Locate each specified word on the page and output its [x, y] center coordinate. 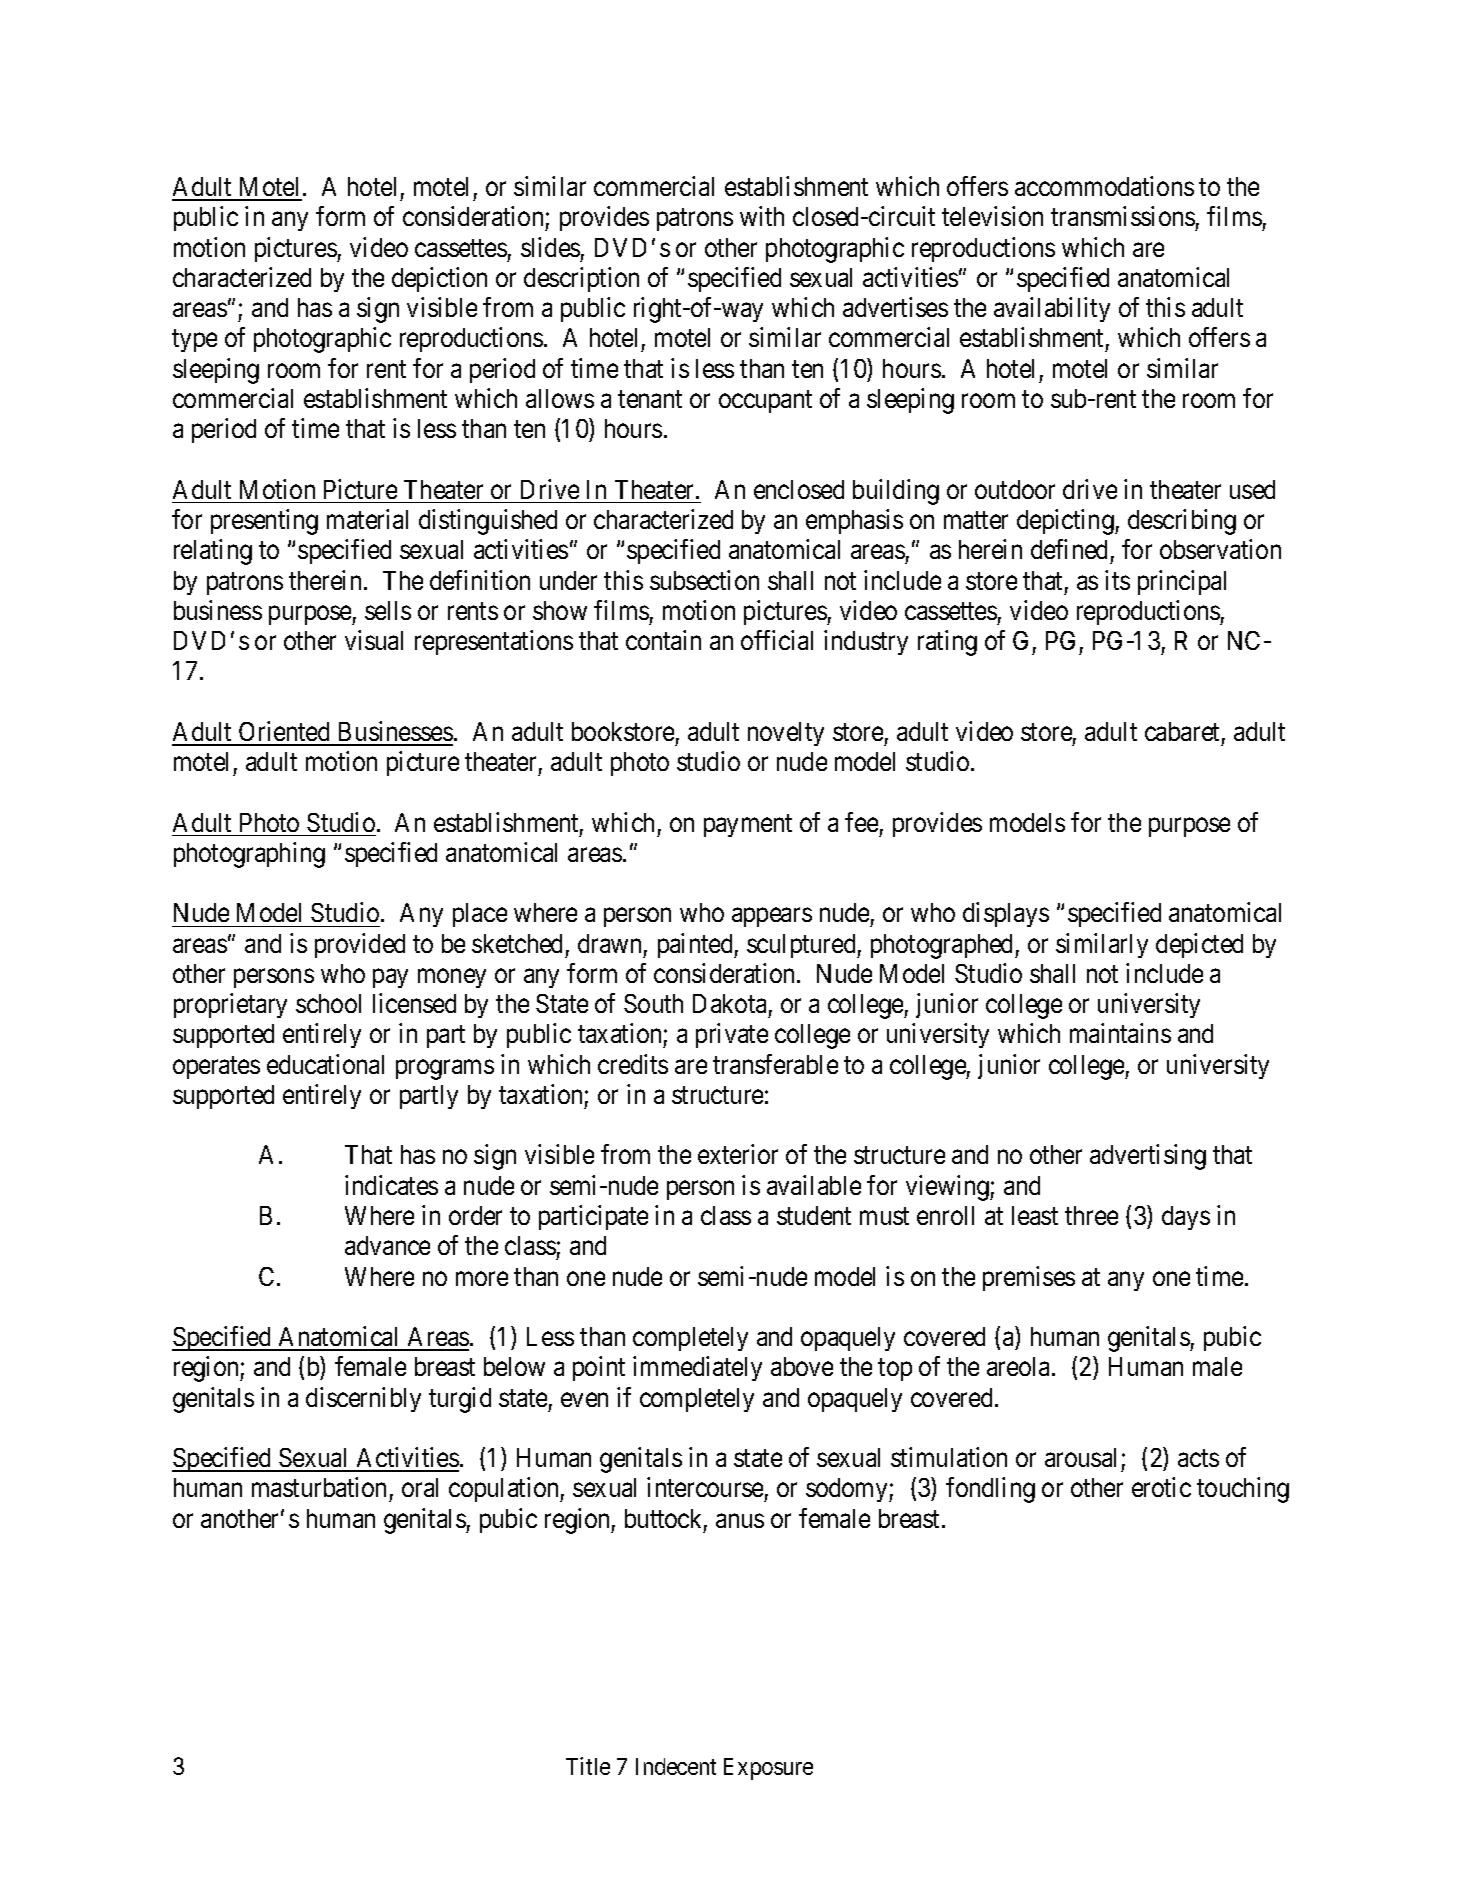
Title [588, 1766]
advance [387, 1245]
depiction [439, 279]
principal [1182, 582]
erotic [1161, 1487]
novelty [786, 734]
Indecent [676, 1766]
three [1091, 1215]
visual [374, 640]
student [814, 1215]
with [762, 216]
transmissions [1123, 216]
